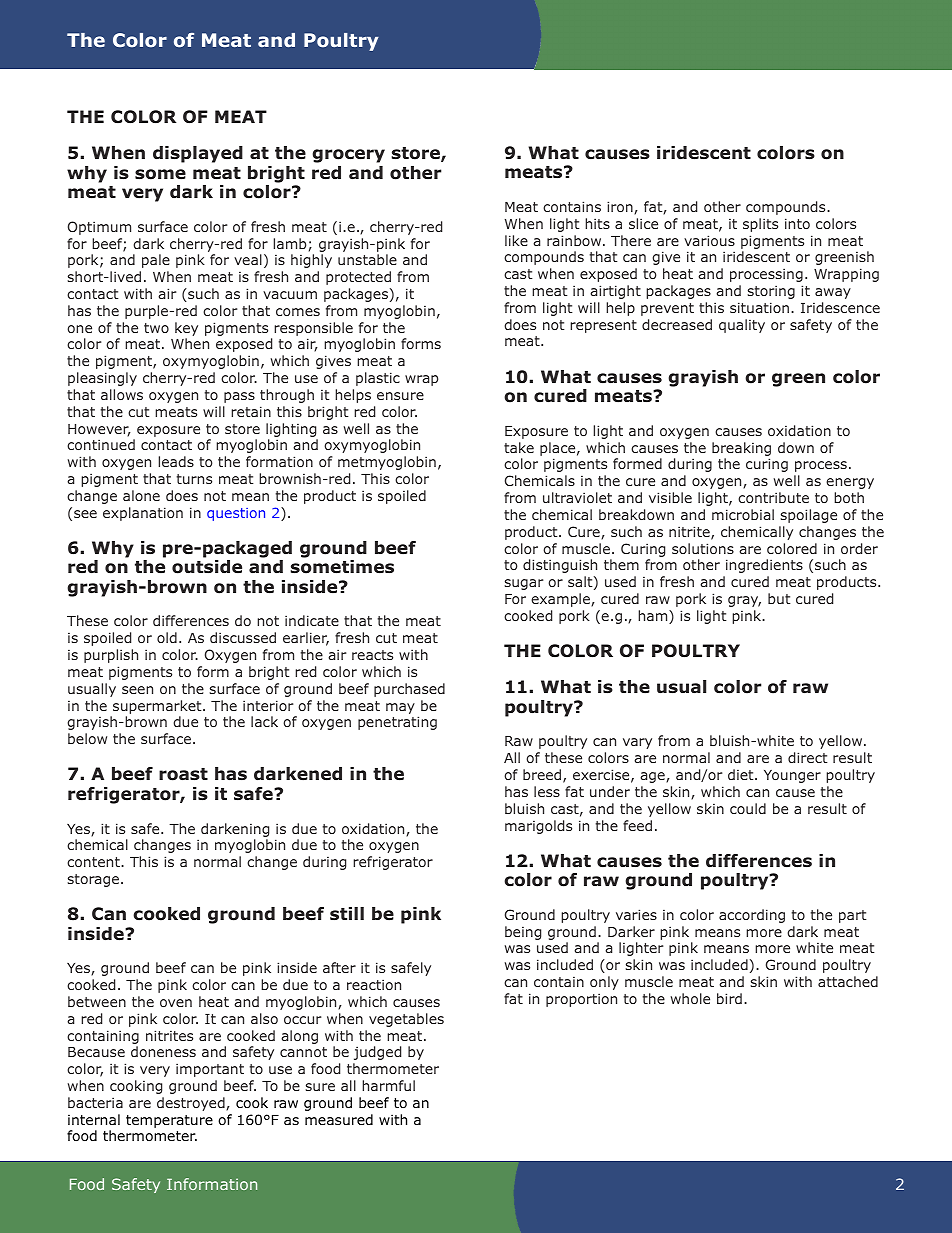  I want to click on like, so click(516, 240).
